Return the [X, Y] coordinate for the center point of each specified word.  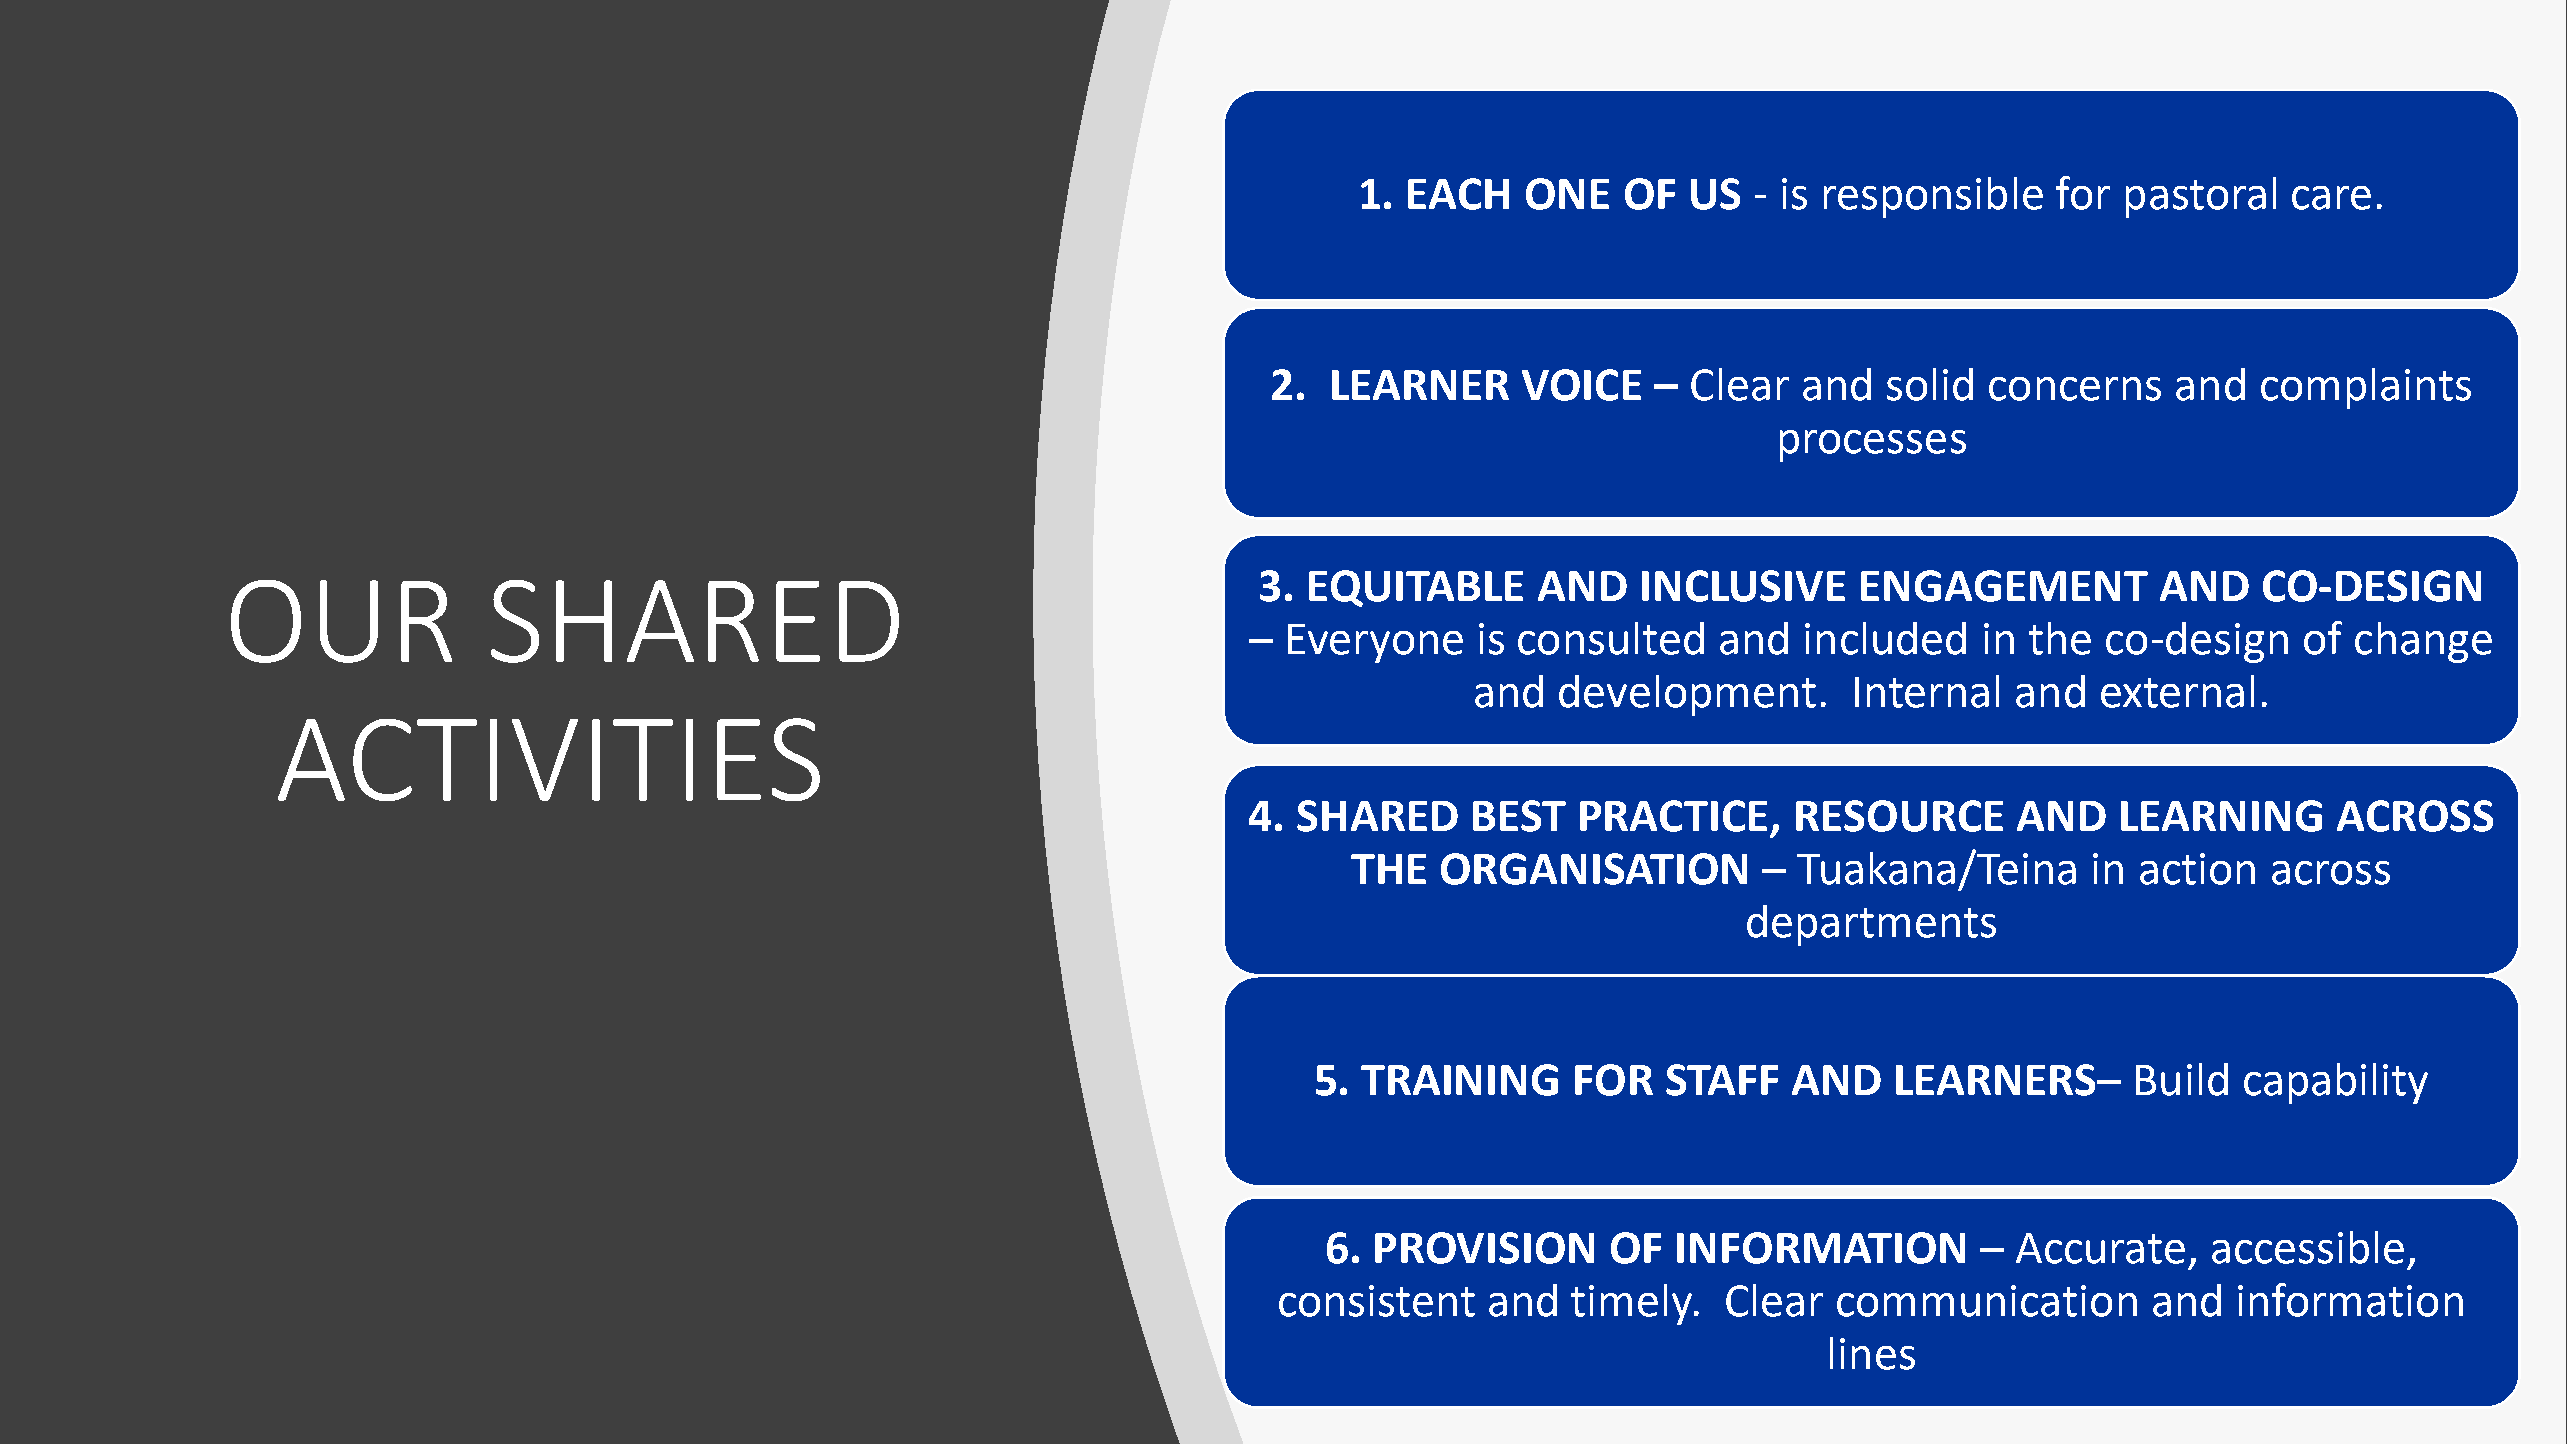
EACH [1458, 194]
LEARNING [2221, 816]
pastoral [2201, 197]
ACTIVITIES [549, 759]
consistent [1377, 1301]
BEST [1519, 816]
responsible [1933, 197]
